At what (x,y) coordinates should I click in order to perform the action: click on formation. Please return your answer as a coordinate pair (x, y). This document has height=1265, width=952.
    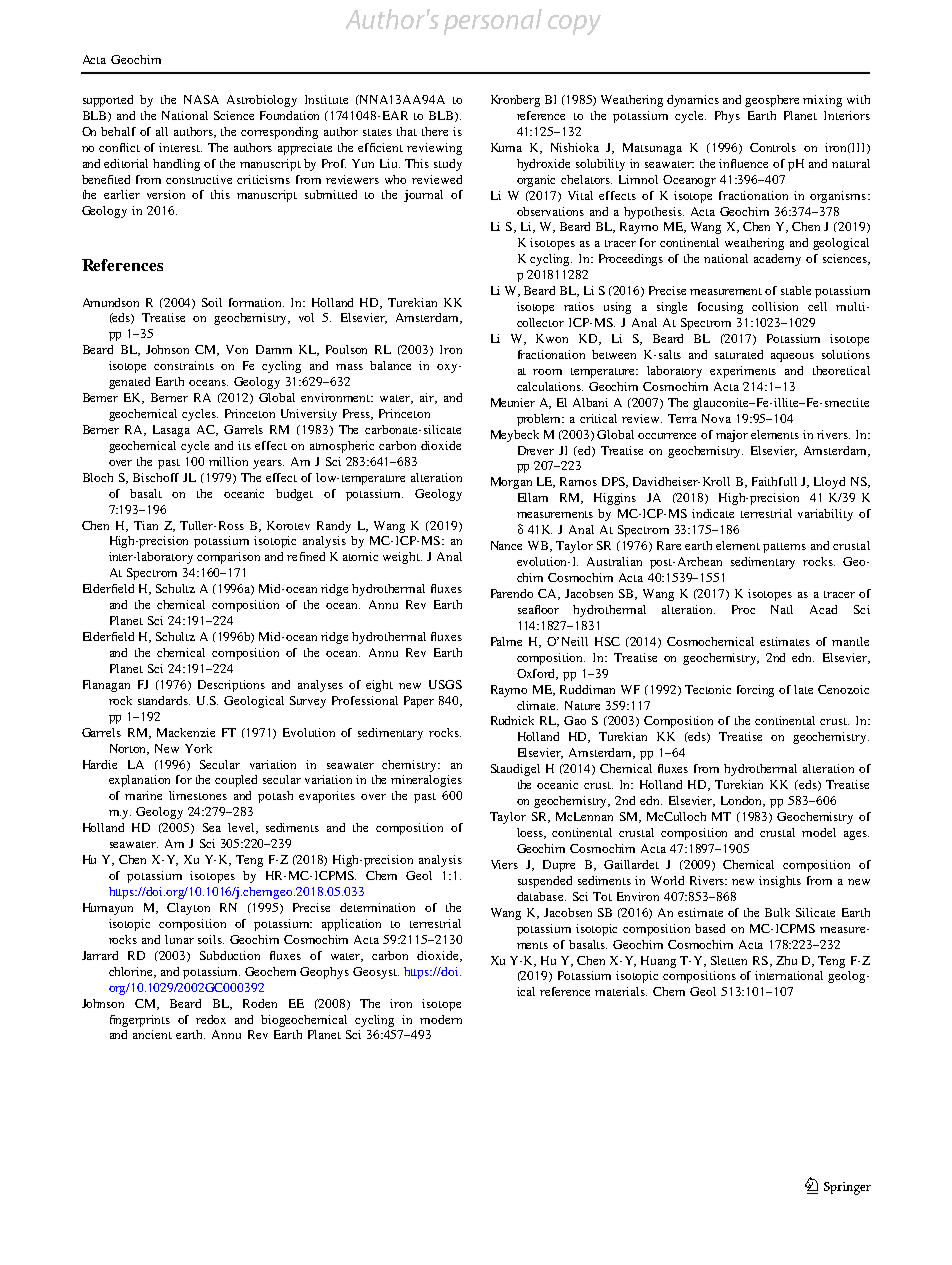
    Looking at the image, I should click on (256, 302).
